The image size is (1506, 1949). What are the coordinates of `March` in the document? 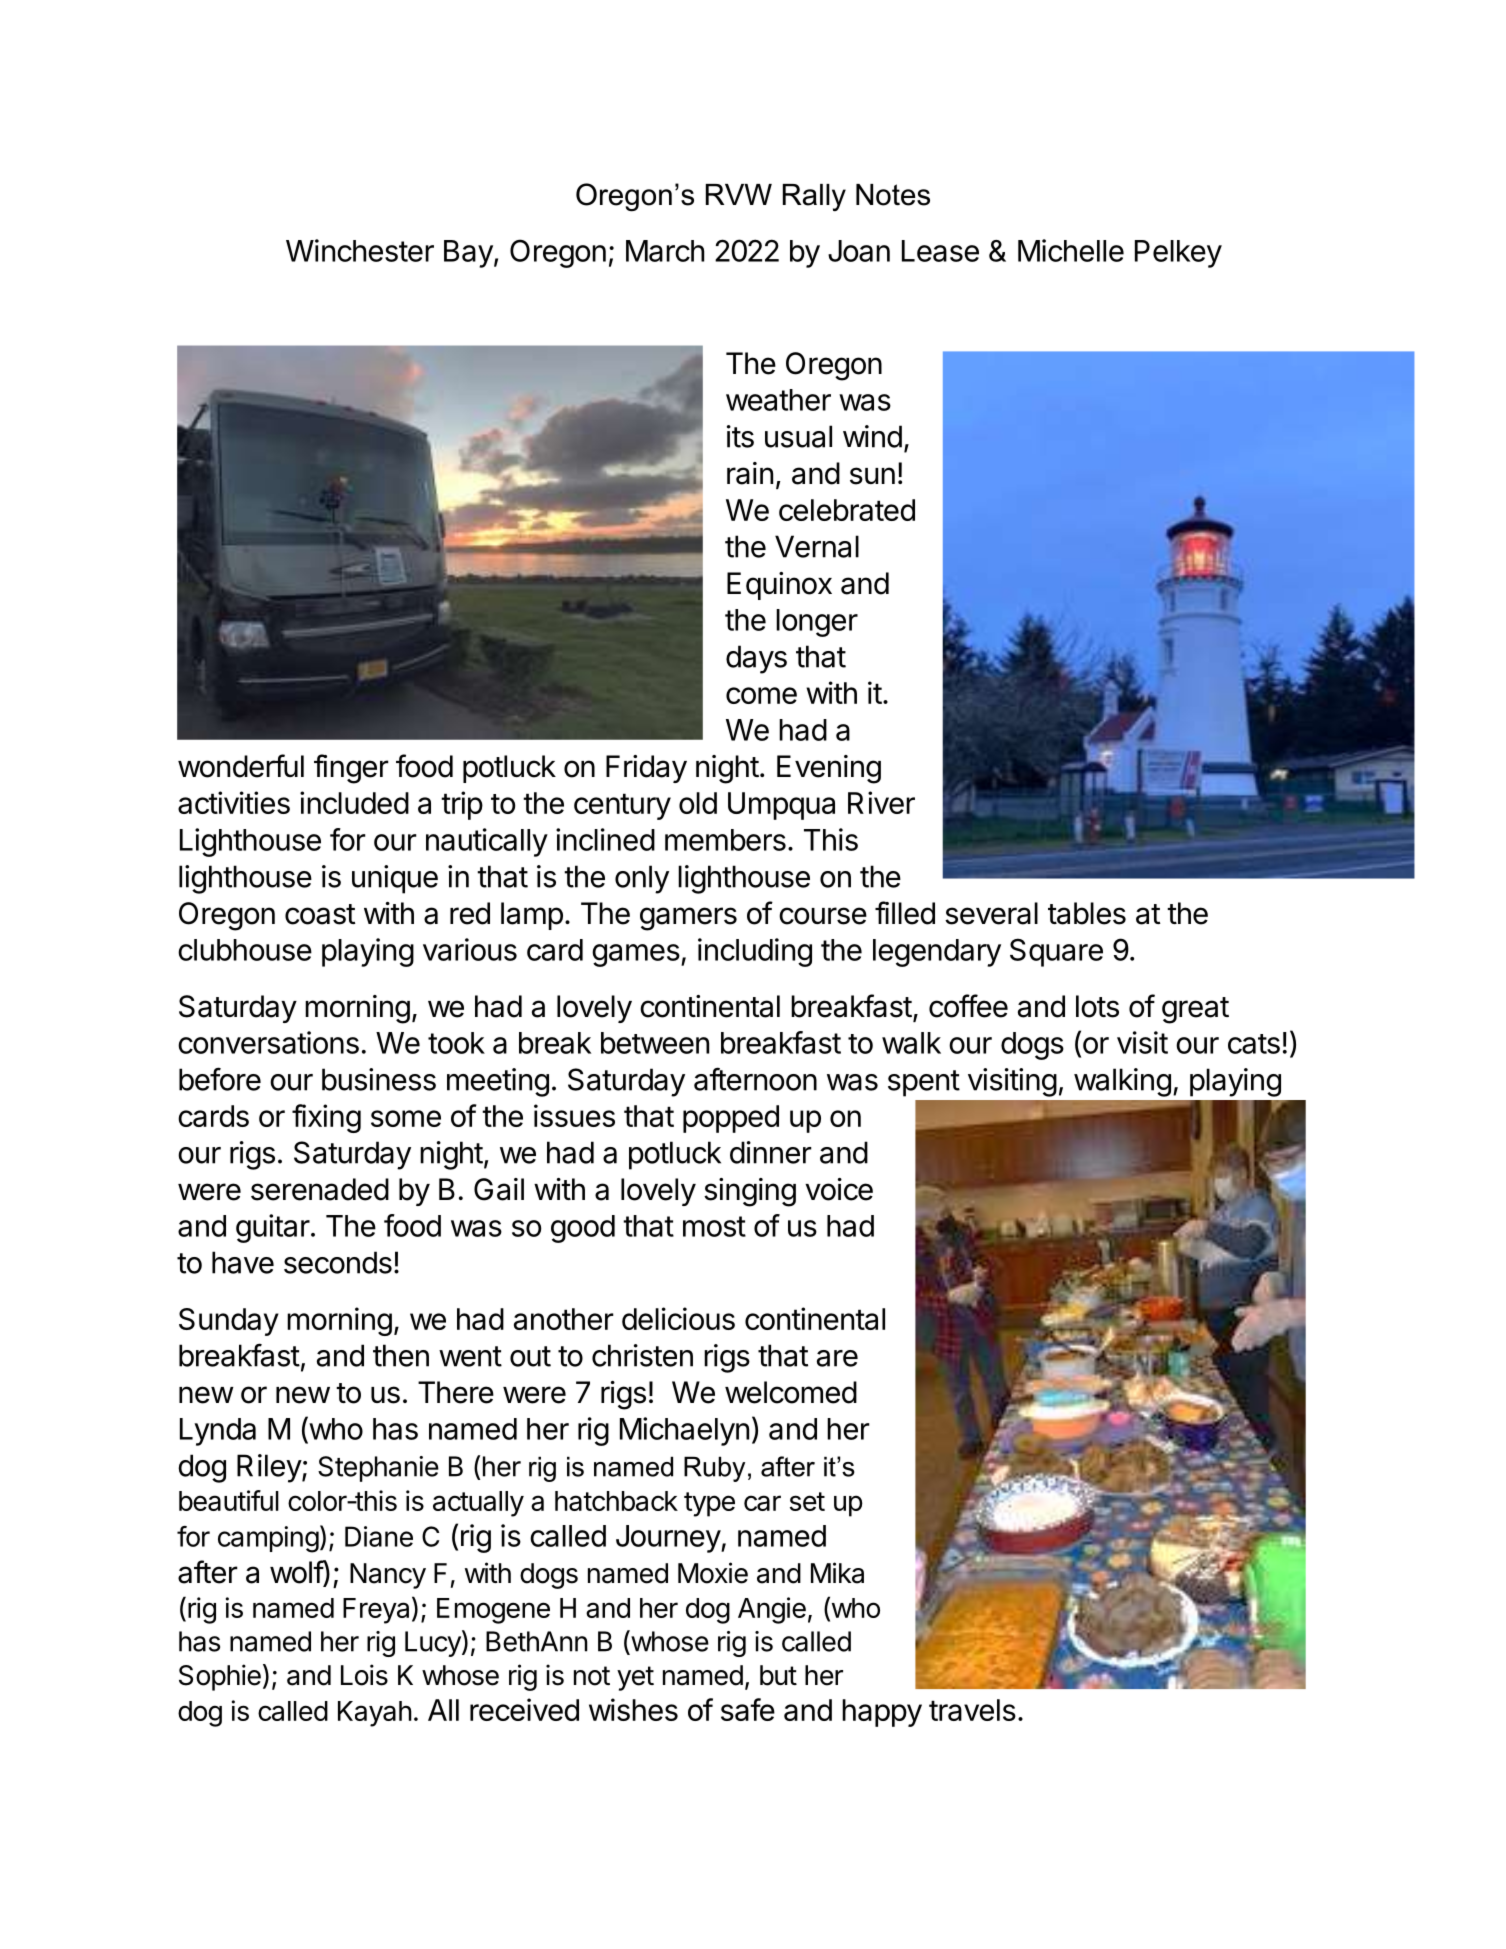 It's located at (665, 251).
